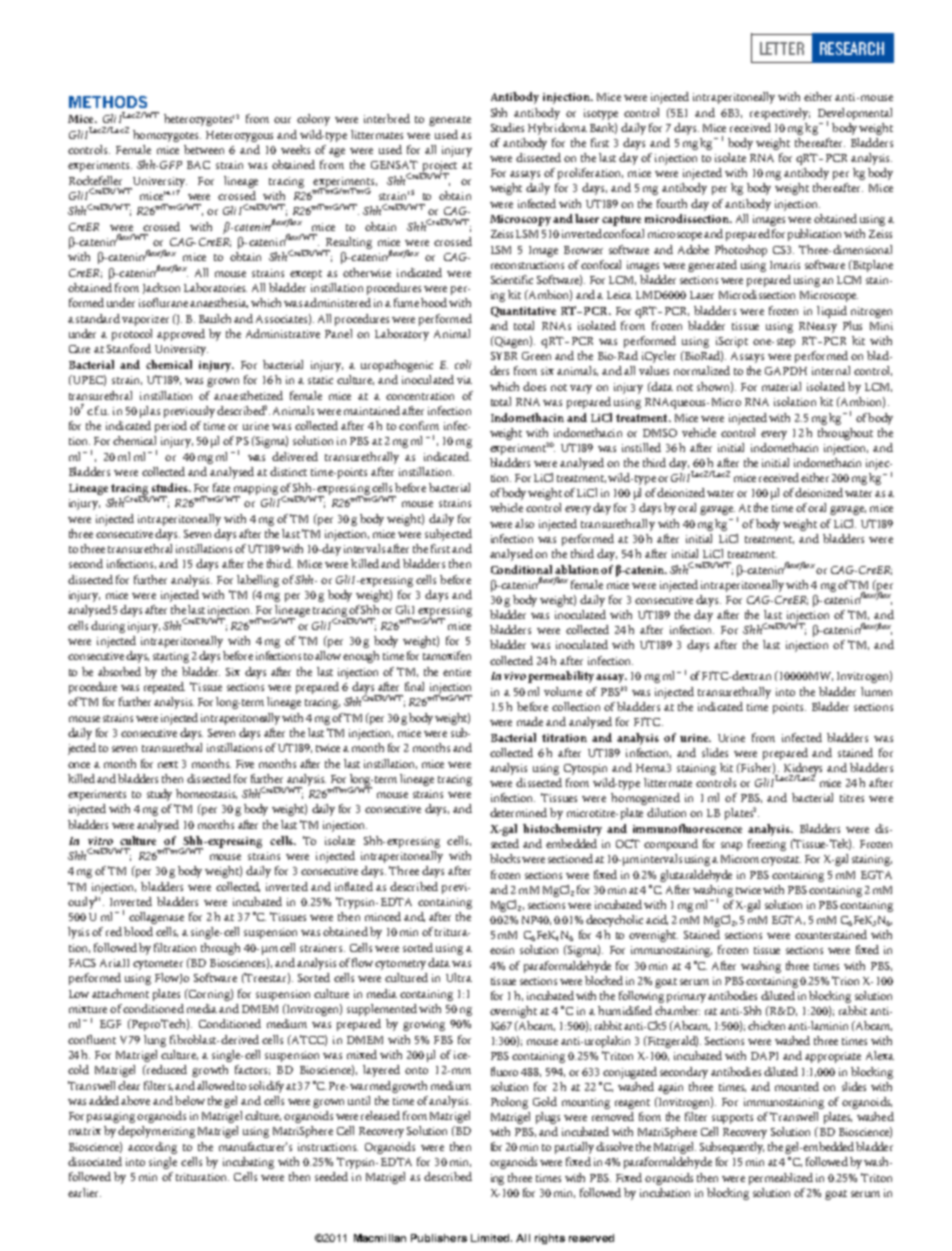 The height and width of the screenshot is (1251, 952). What do you see at coordinates (459, 977) in the screenshot?
I see `Ultra` at bounding box center [459, 977].
